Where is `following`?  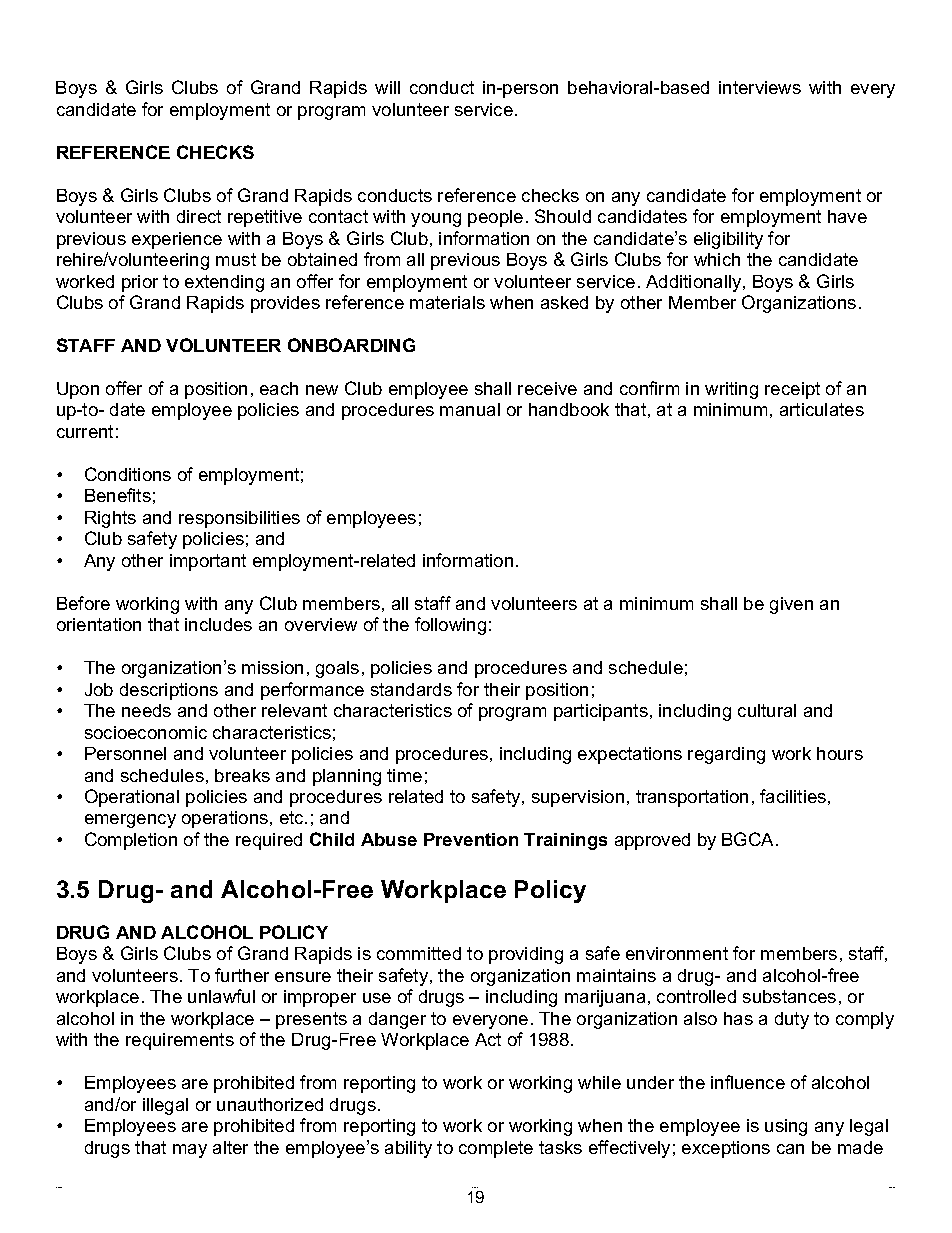
following is located at coordinates (450, 626).
